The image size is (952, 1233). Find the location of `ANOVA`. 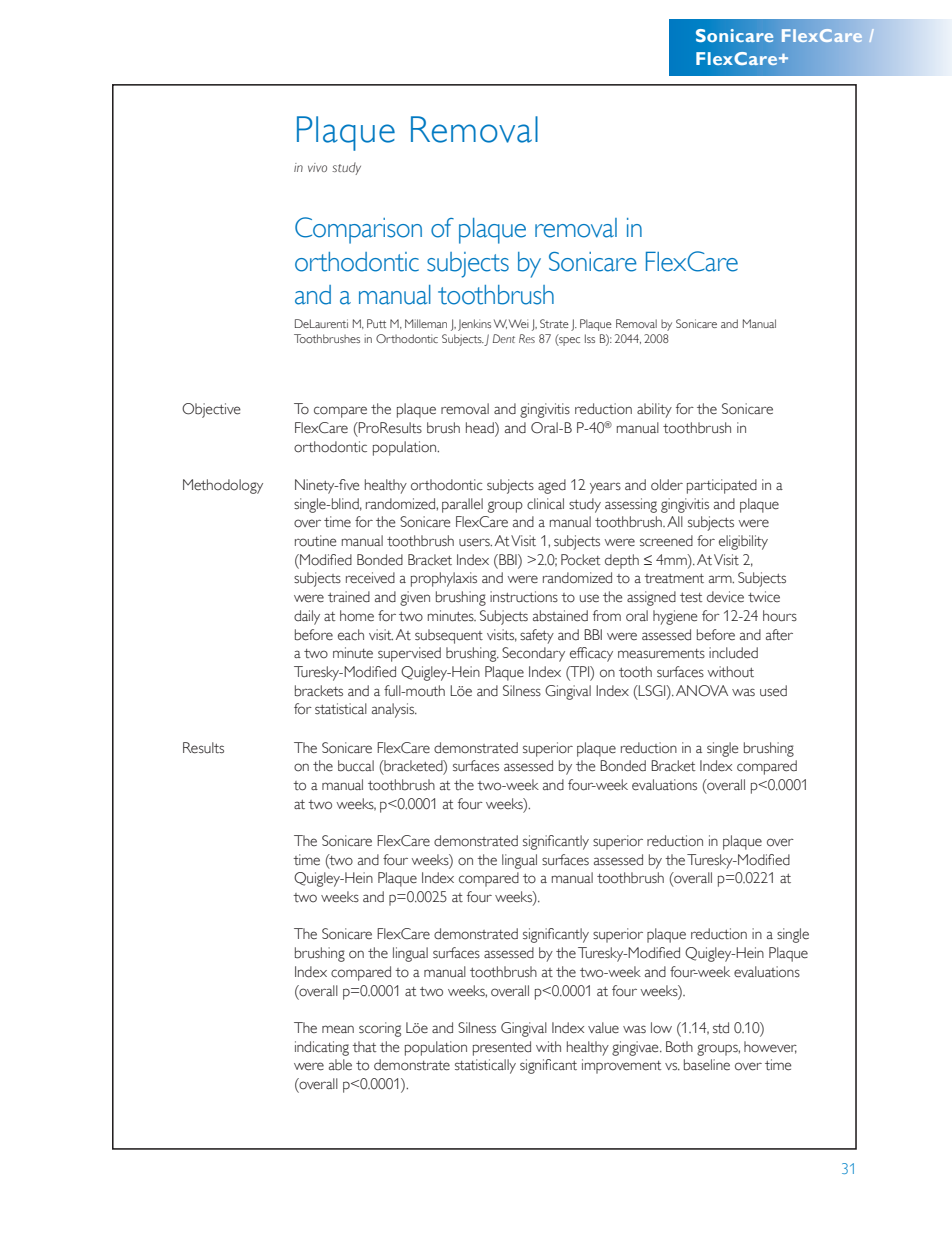

ANOVA is located at coordinates (702, 691).
